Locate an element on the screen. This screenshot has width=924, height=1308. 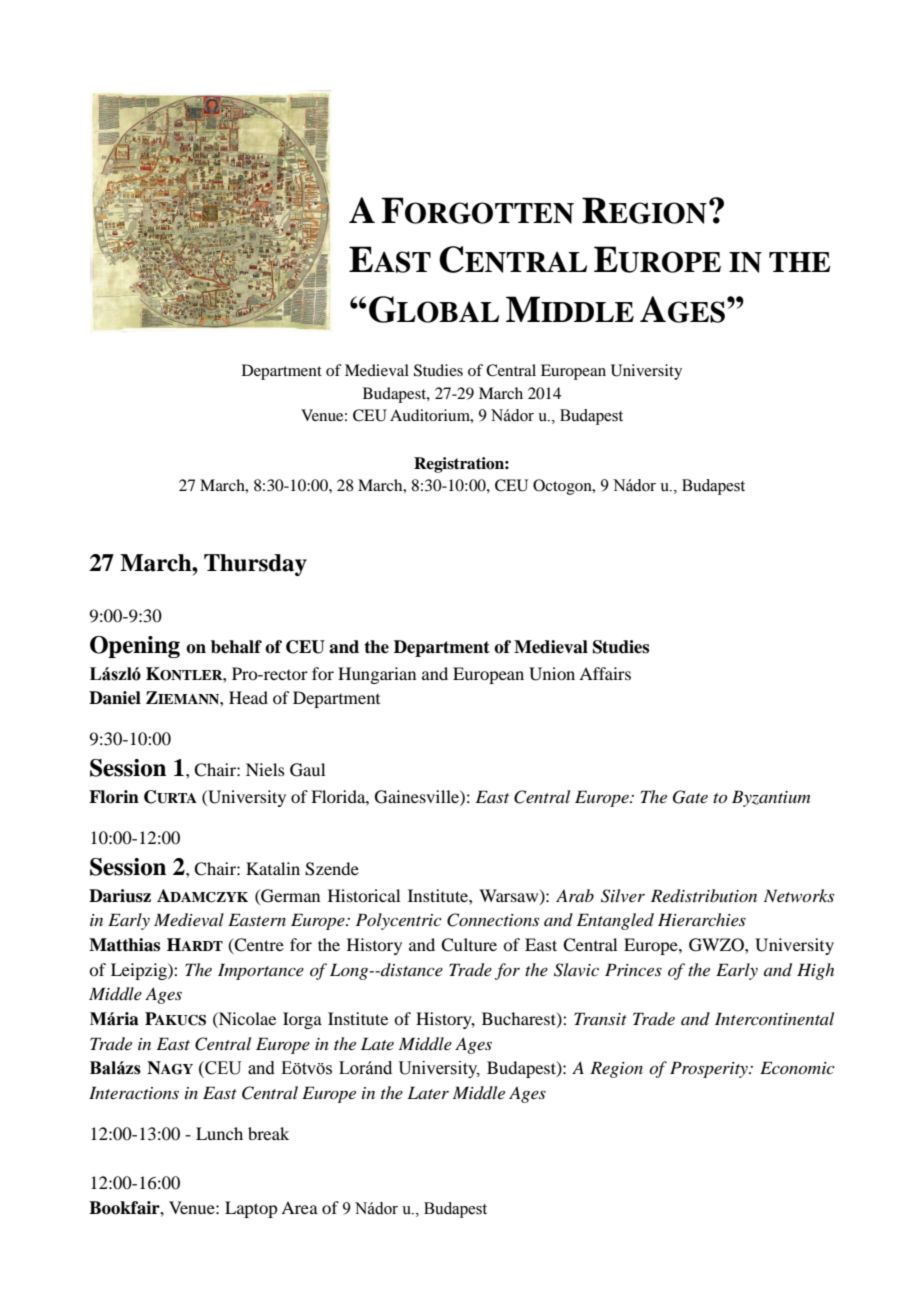
Thursday is located at coordinates (255, 565).
